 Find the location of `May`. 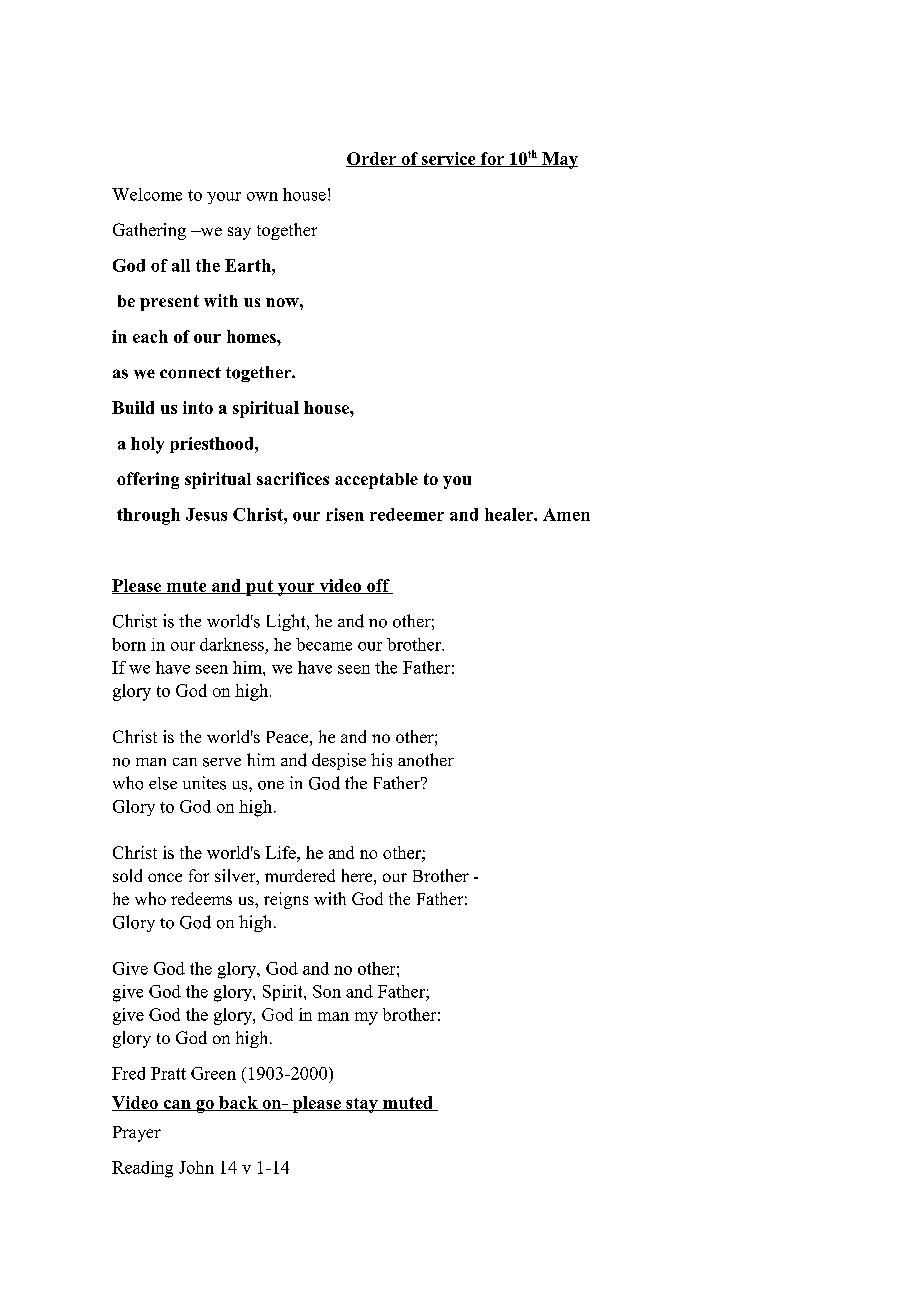

May is located at coordinates (559, 160).
